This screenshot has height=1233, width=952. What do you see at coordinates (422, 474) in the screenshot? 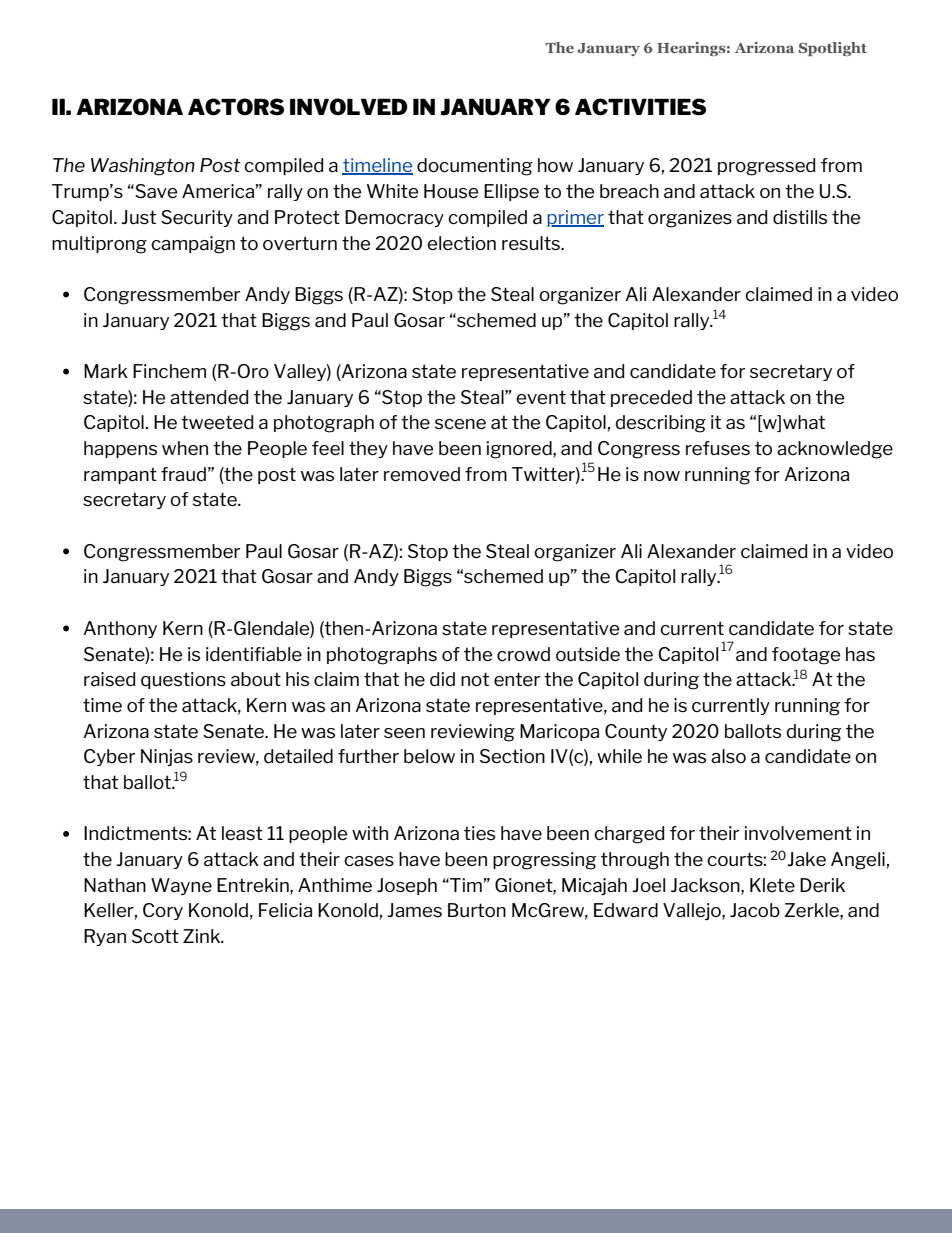
I see `removed` at bounding box center [422, 474].
